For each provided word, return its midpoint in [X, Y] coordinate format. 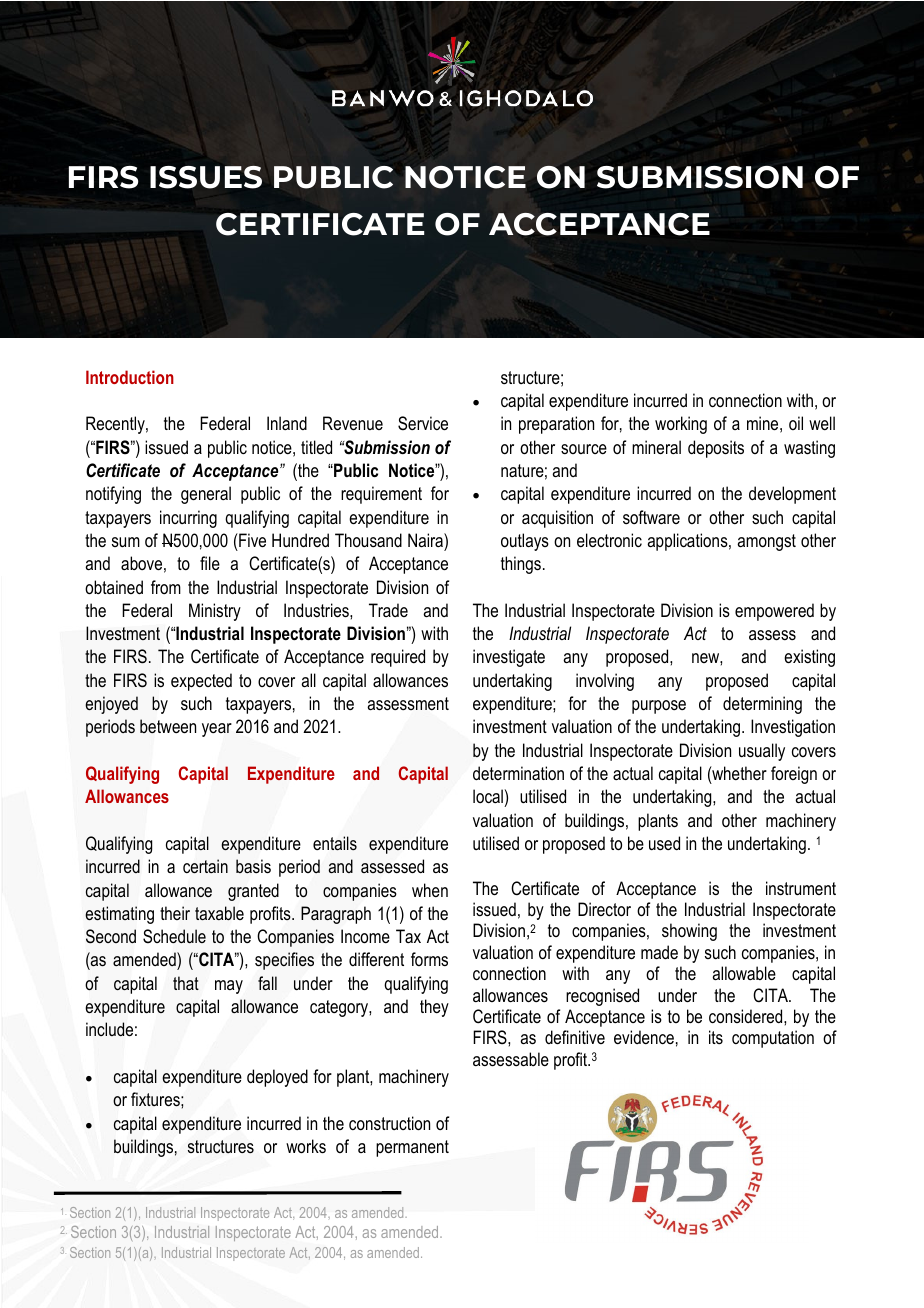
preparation [556, 425]
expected [201, 682]
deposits [716, 449]
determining [762, 705]
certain [205, 866]
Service [423, 423]
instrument [801, 888]
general [206, 495]
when [430, 890]
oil [796, 423]
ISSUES [206, 177]
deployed [277, 1078]
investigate [509, 658]
